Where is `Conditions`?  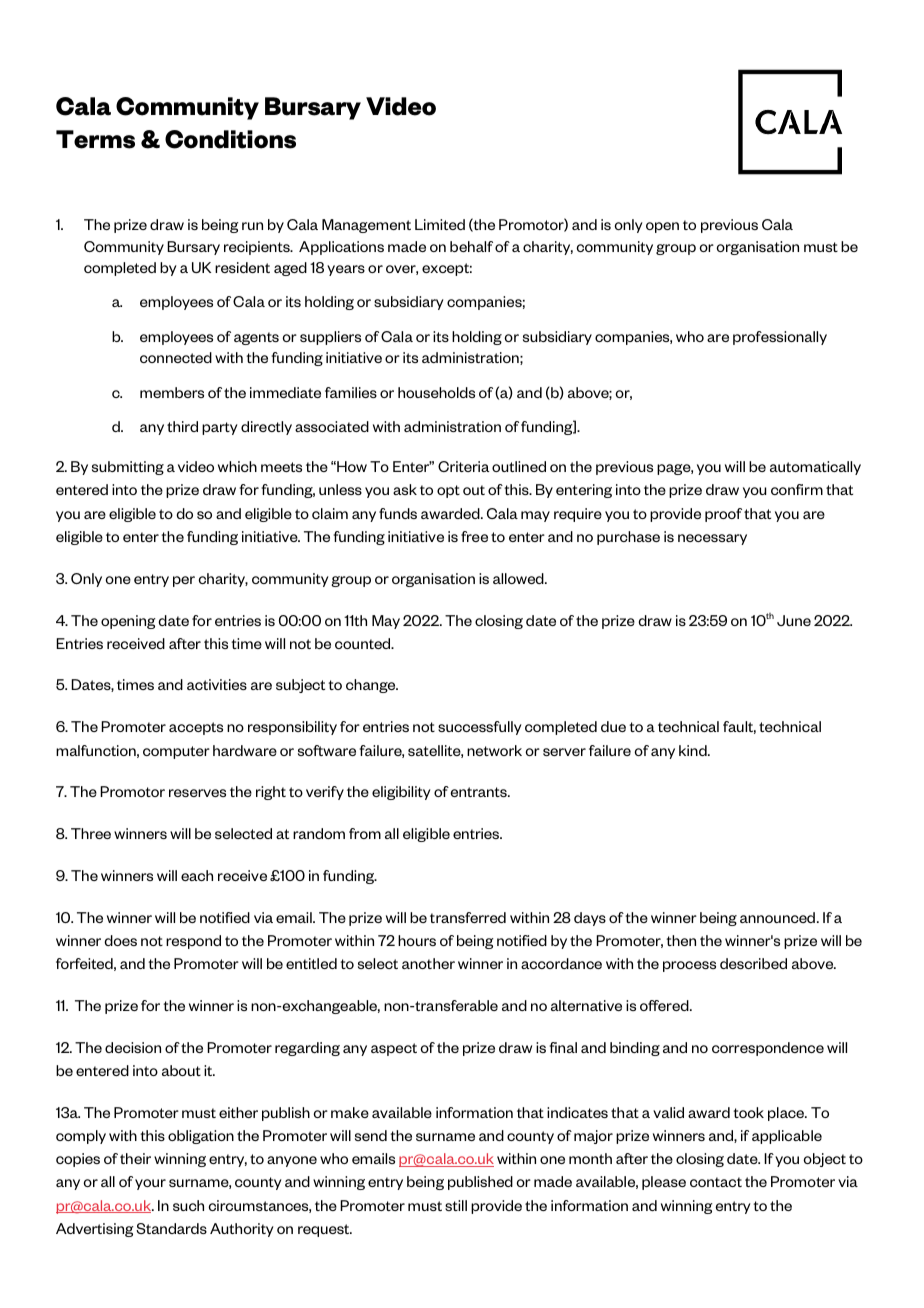
Conditions is located at coordinates (230, 139).
